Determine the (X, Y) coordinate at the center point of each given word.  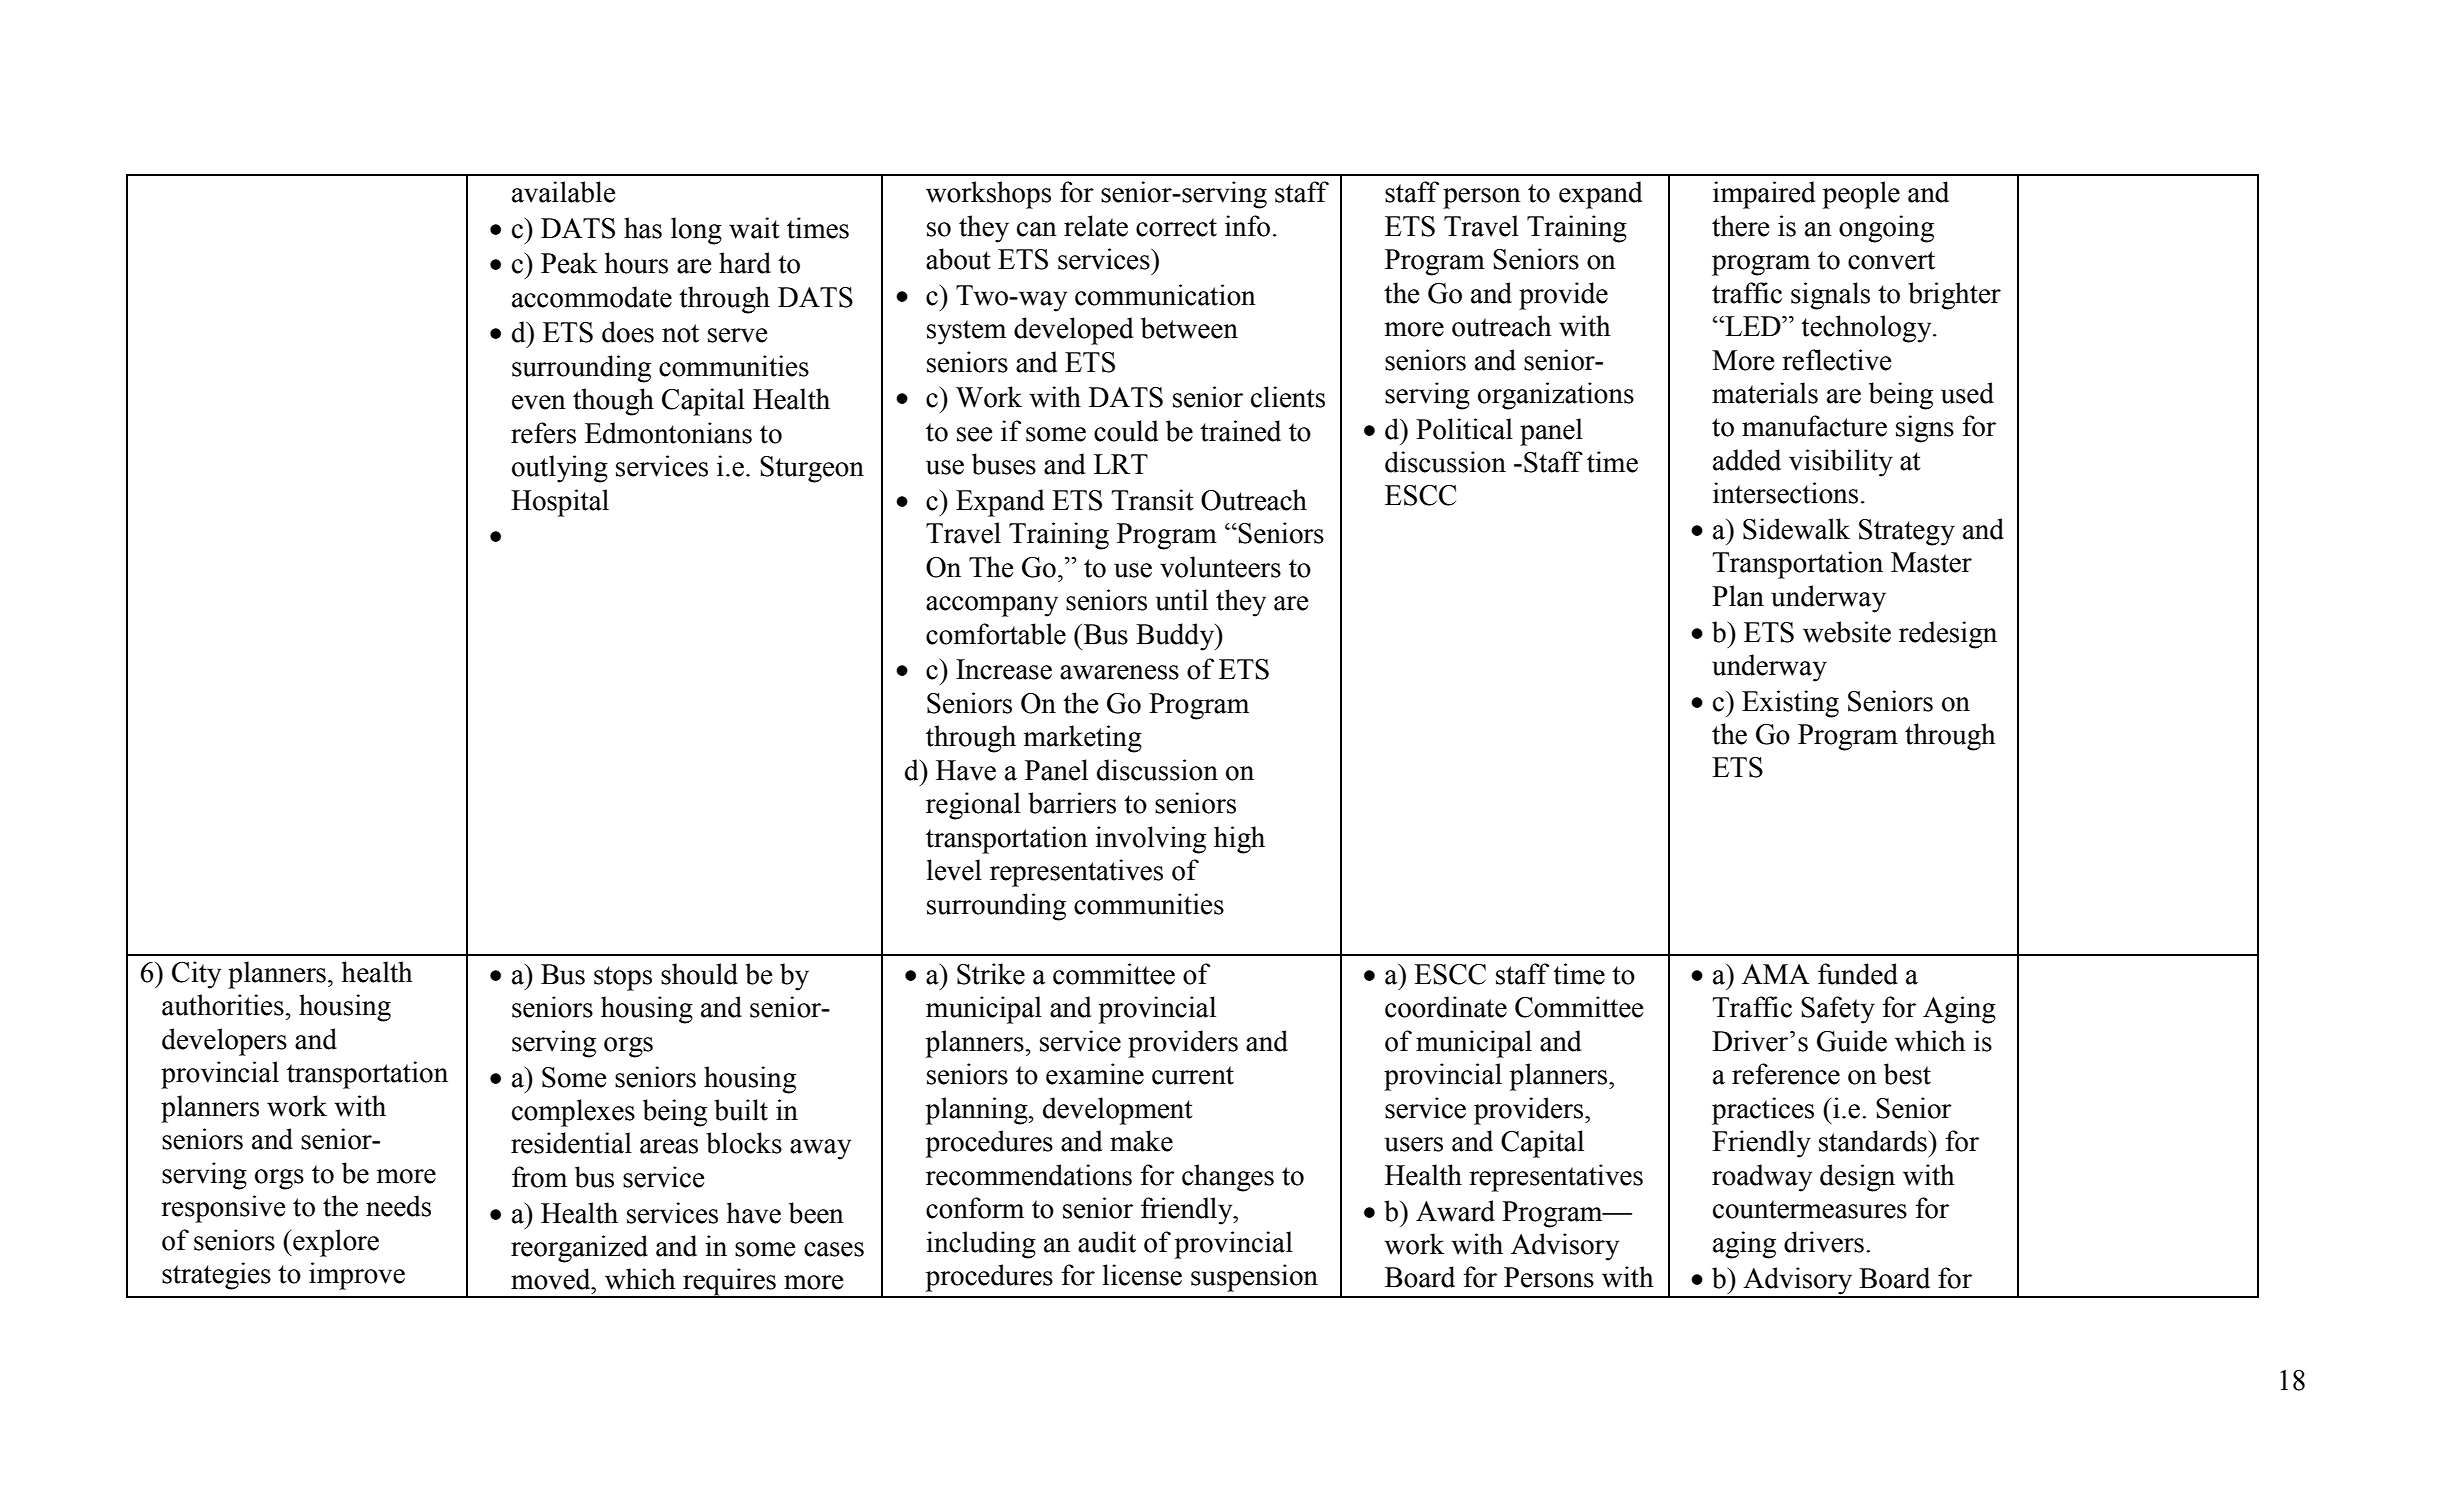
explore (335, 1243)
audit (1107, 1242)
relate (1096, 226)
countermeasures (1810, 1209)
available (563, 192)
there (1740, 226)
